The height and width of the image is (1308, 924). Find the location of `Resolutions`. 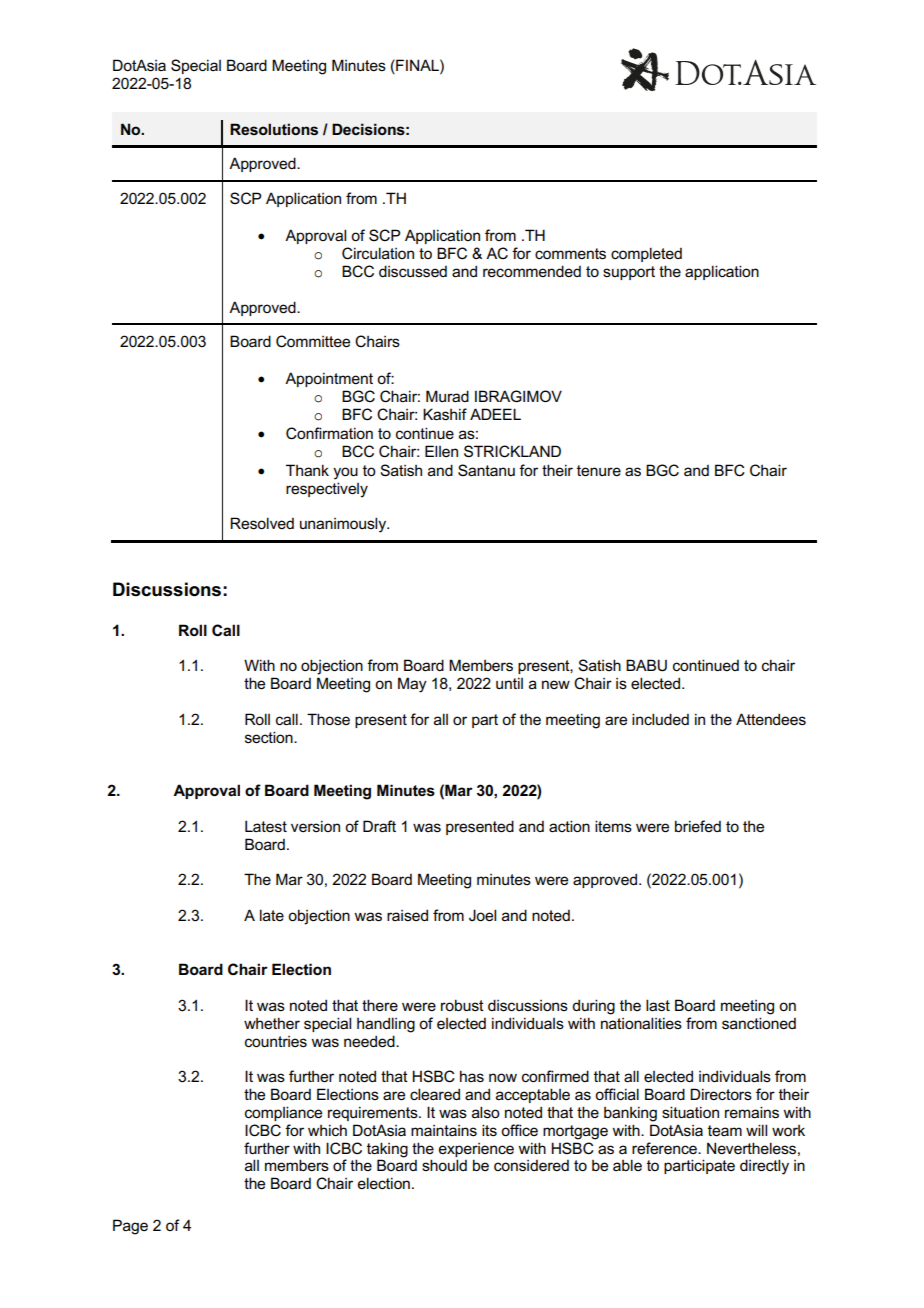

Resolutions is located at coordinates (274, 129).
